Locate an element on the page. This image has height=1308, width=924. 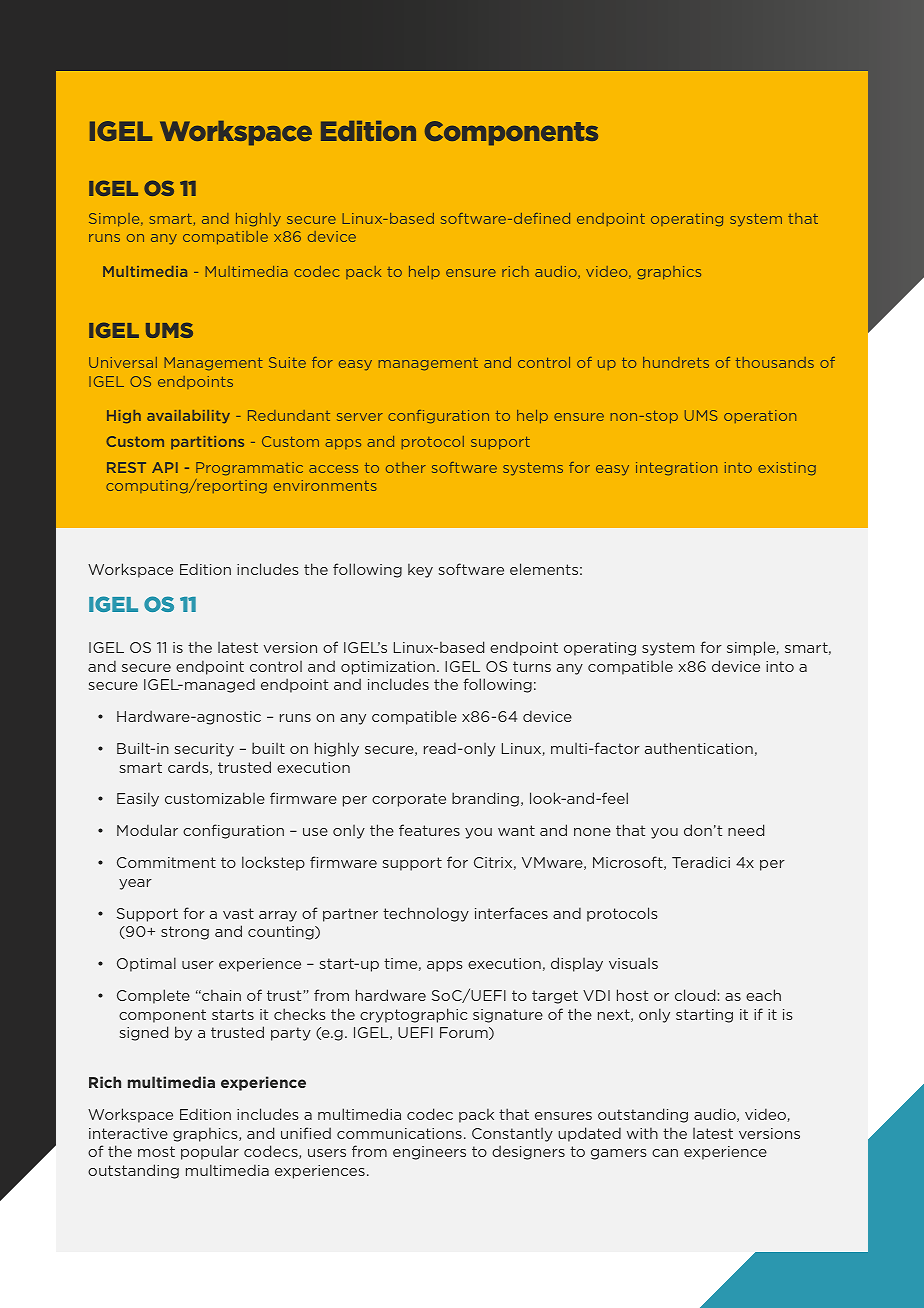
popular is located at coordinates (210, 1152).
